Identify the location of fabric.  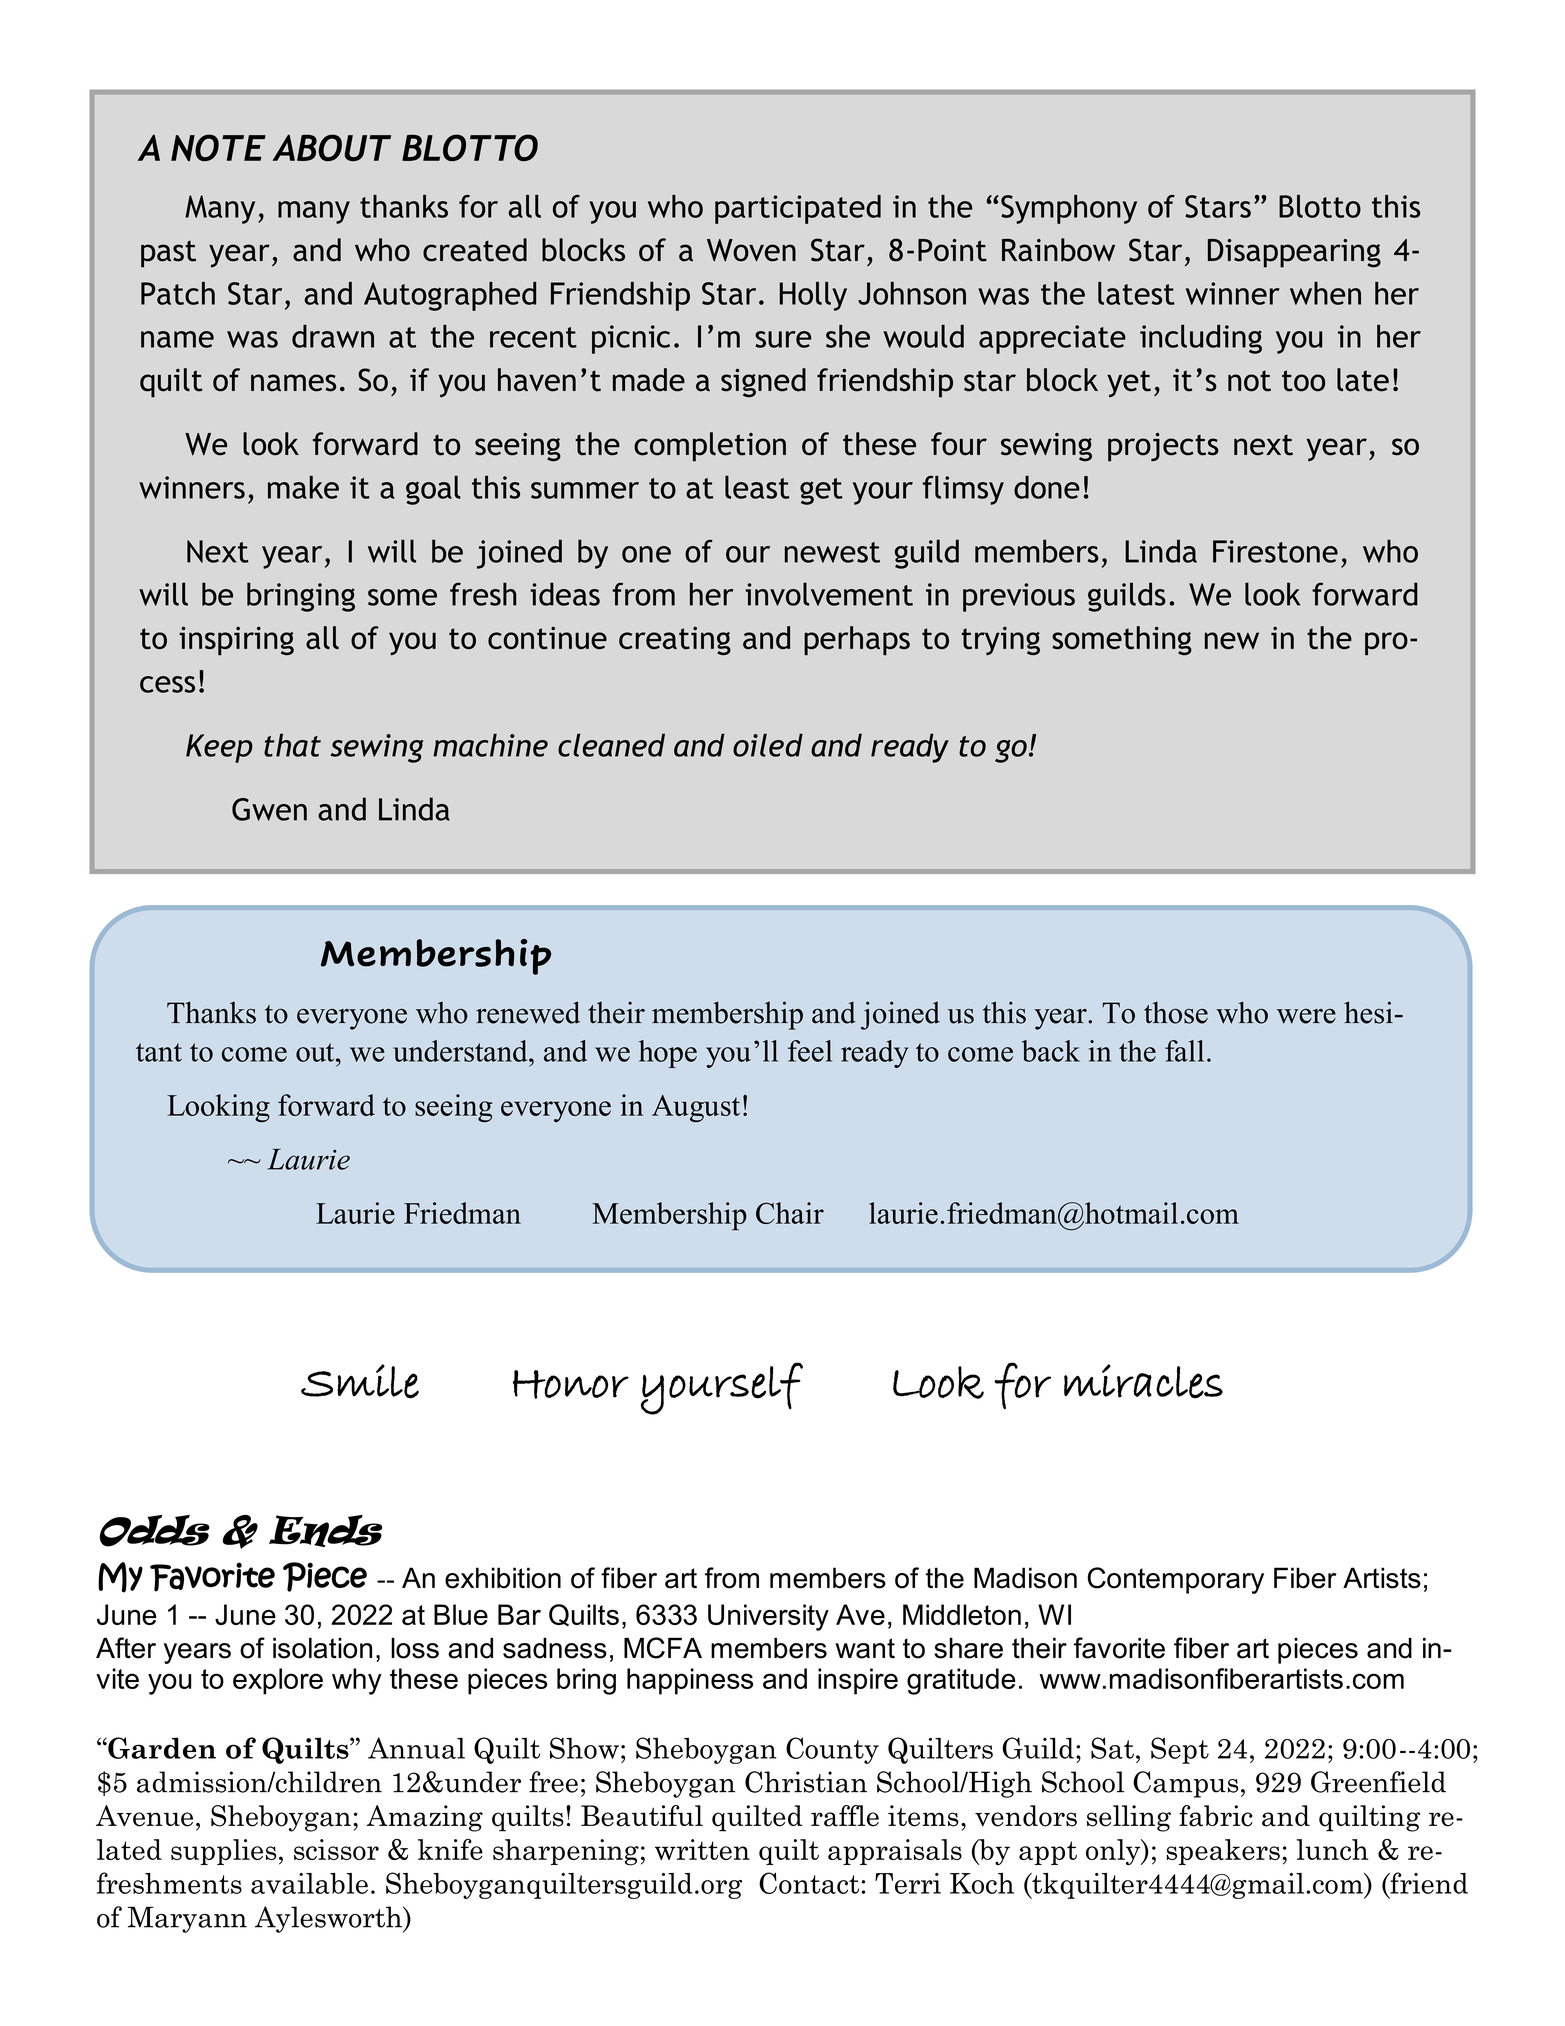
(1216, 1816).
